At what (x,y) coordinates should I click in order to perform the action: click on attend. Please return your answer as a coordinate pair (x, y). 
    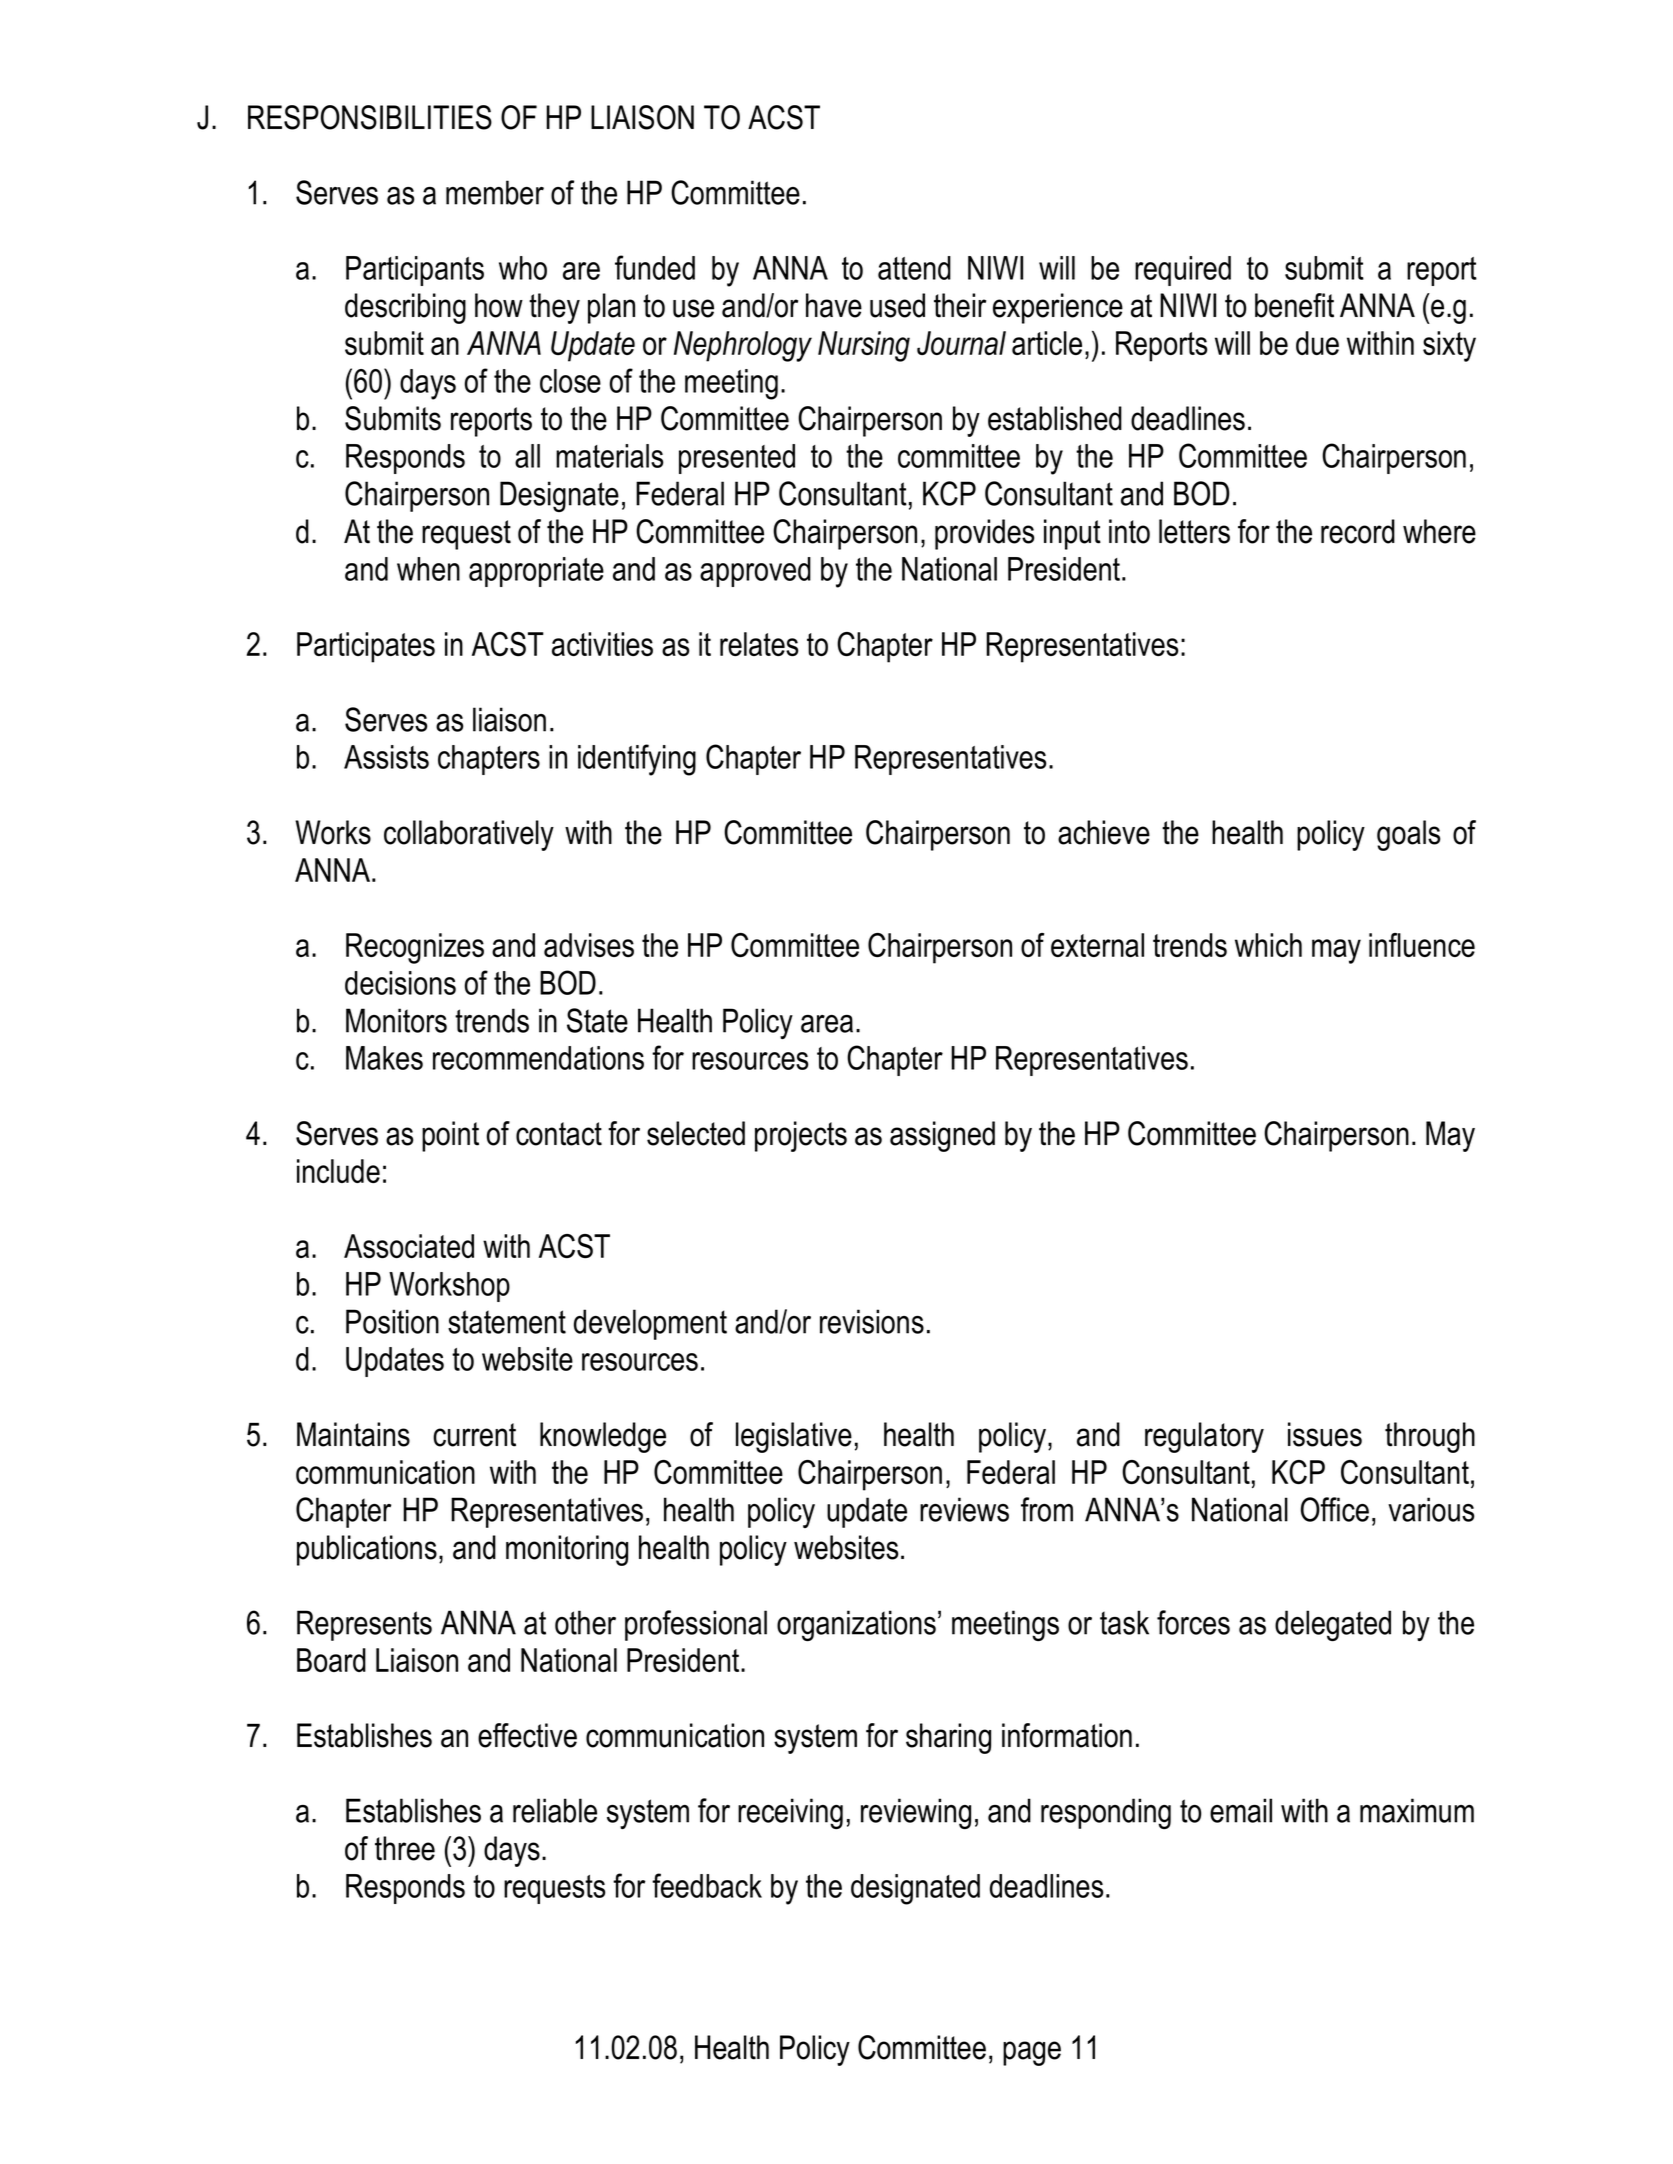
    Looking at the image, I should click on (914, 268).
